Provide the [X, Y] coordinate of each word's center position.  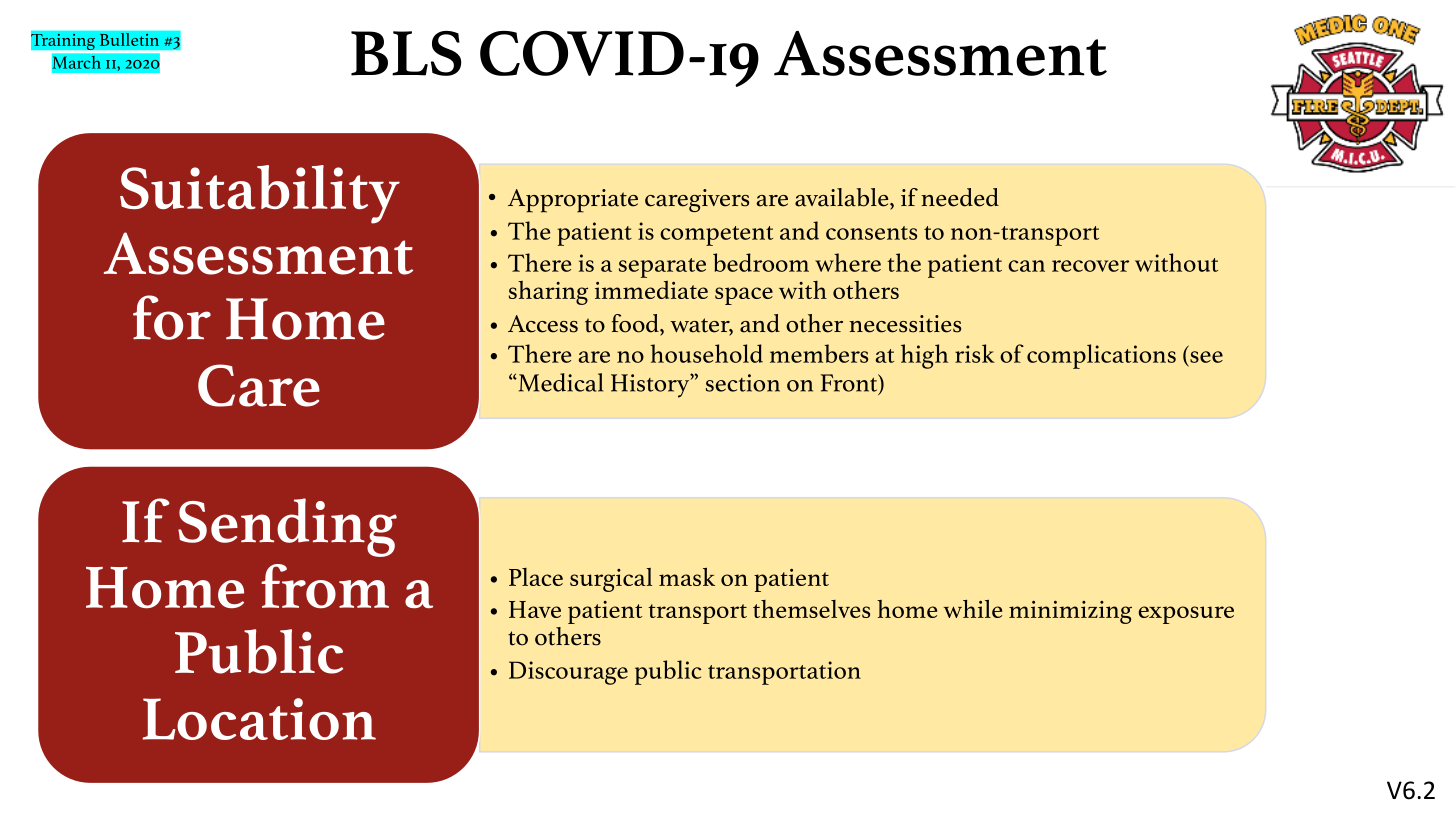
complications [1101, 356]
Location [259, 719]
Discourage [568, 673]
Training [63, 41]
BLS [406, 53]
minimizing [1070, 612]
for [172, 317]
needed [960, 197]
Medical [559, 382]
